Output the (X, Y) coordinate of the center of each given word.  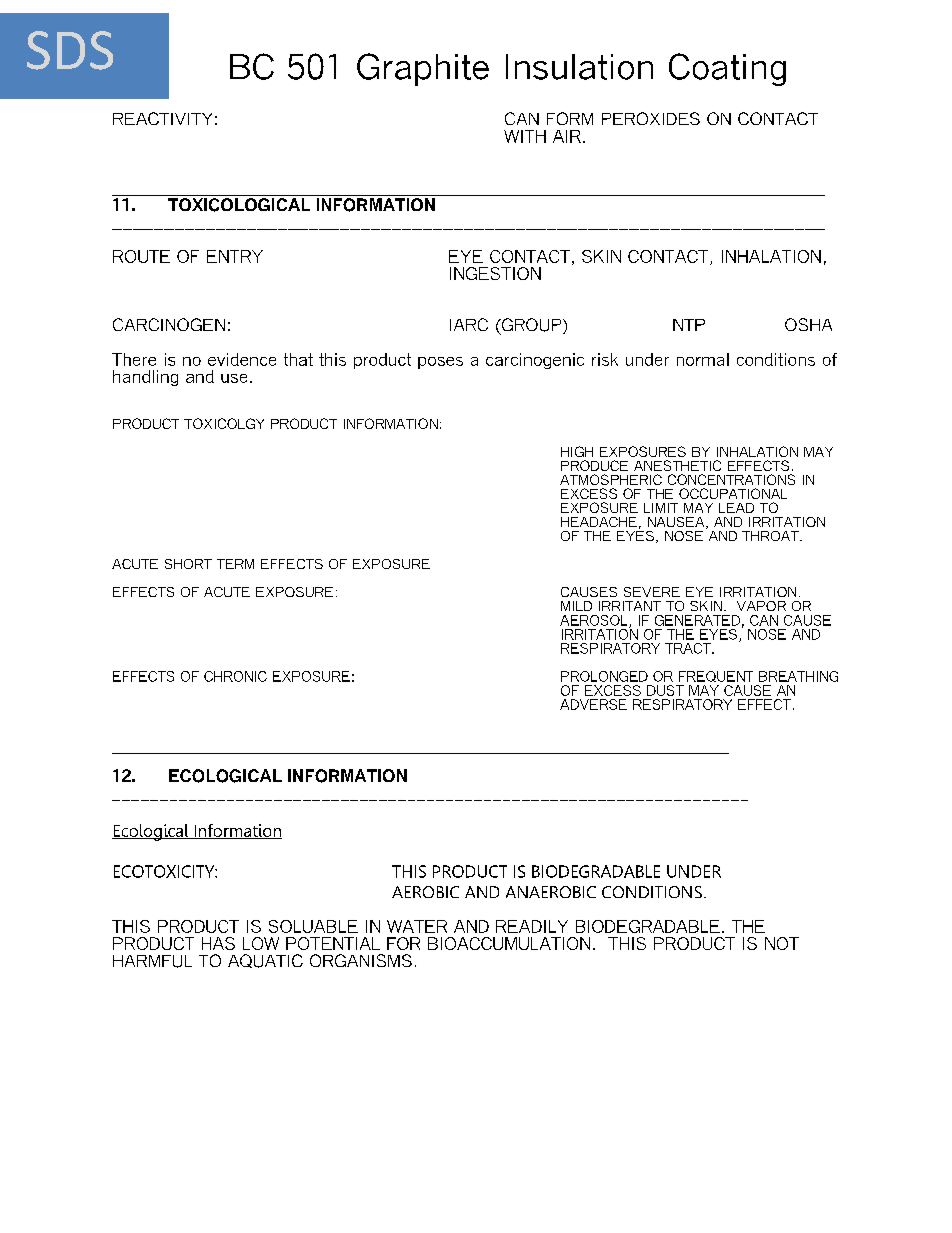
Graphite (423, 69)
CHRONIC (235, 676)
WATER (417, 926)
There (134, 359)
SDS (70, 50)
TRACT (689, 648)
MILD (576, 606)
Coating (727, 69)
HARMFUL (152, 961)
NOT (782, 943)
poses (440, 363)
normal (703, 359)
